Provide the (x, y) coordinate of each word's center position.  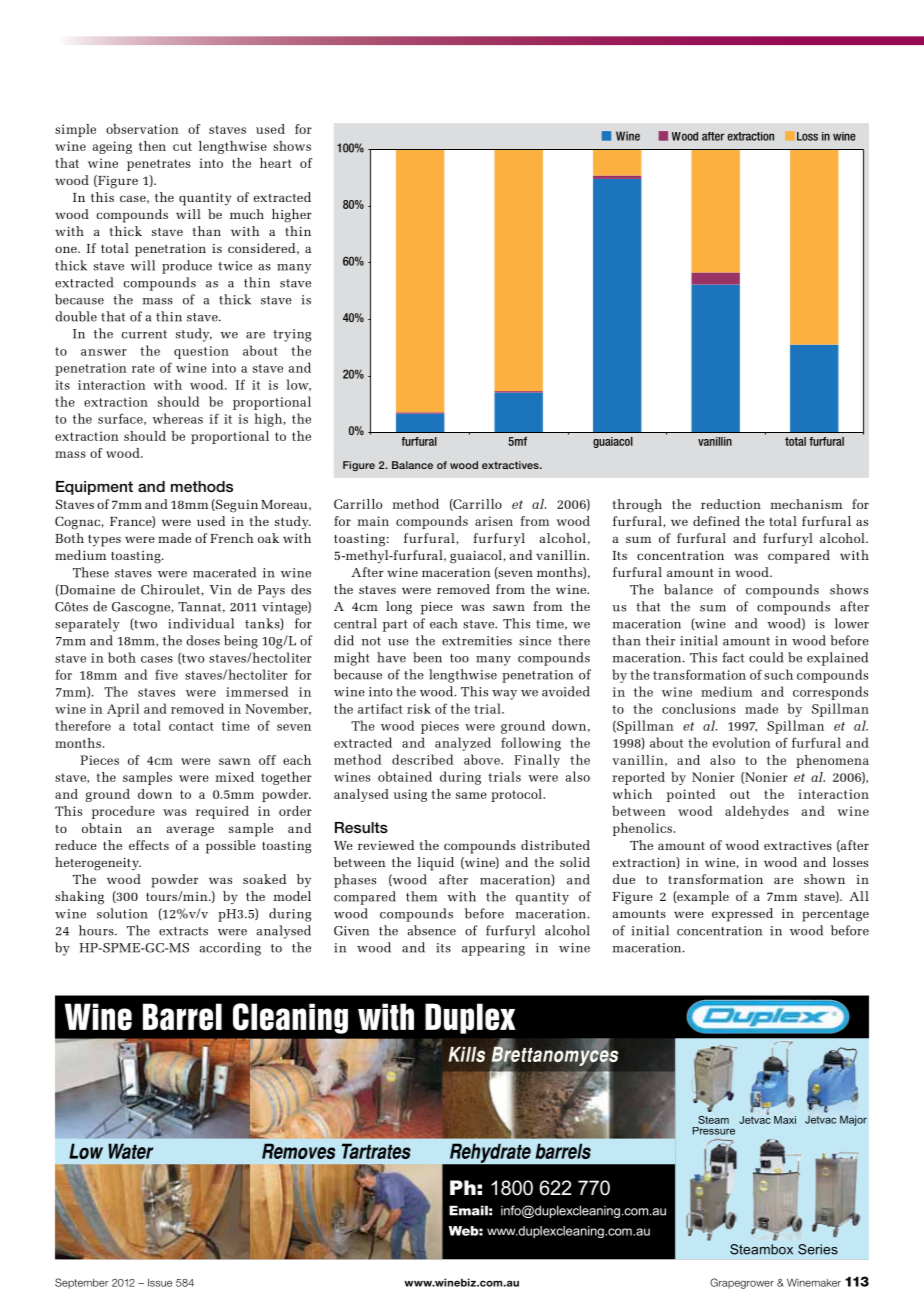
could (766, 657)
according (230, 949)
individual (201, 623)
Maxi (785, 1120)
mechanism (806, 504)
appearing (493, 949)
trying (292, 335)
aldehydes (757, 812)
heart (276, 163)
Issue (160, 1282)
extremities (477, 641)
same (471, 795)
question (201, 352)
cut (182, 146)
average (190, 831)
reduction (731, 504)
